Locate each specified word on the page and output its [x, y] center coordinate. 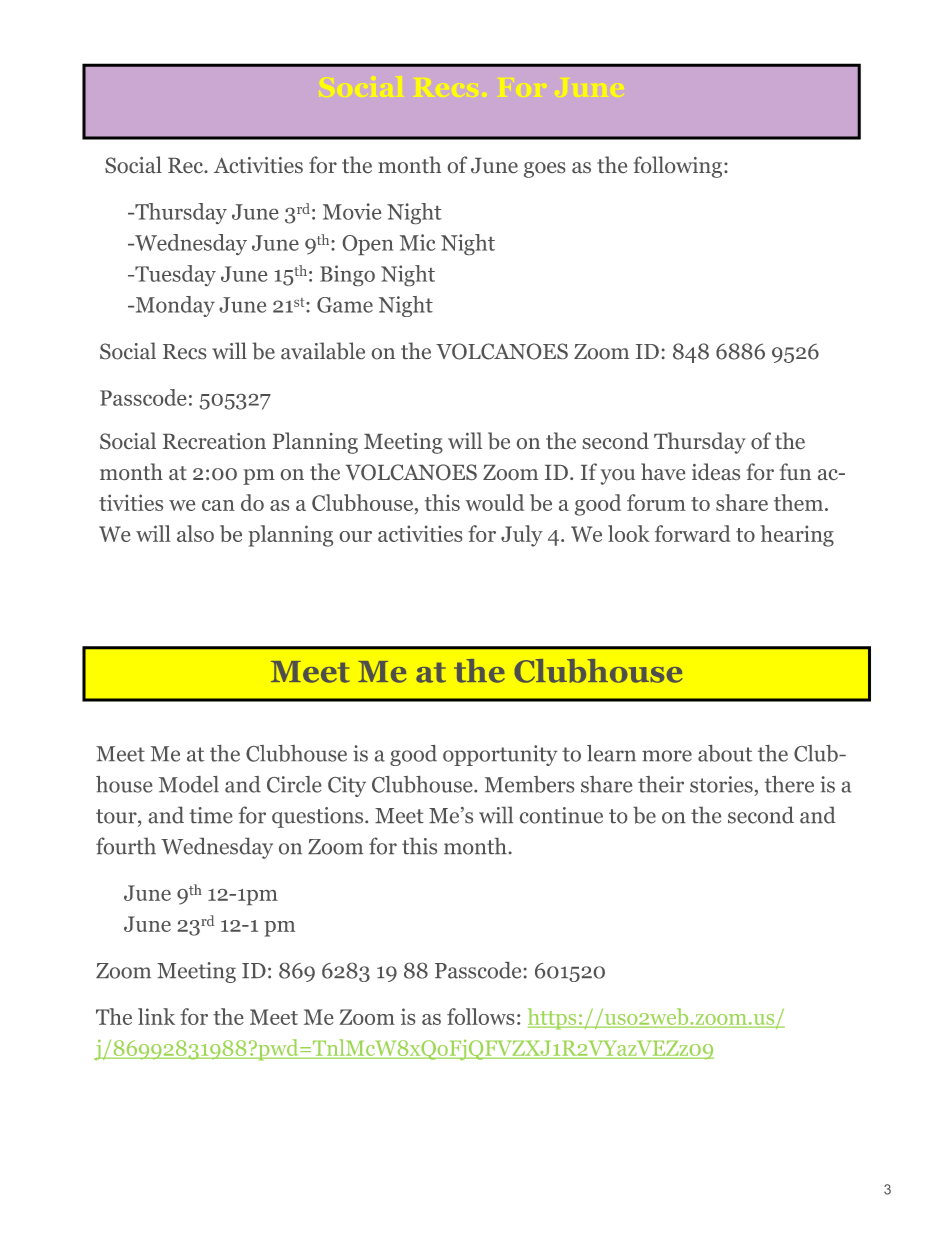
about [725, 753]
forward [692, 533]
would [494, 502]
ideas [716, 471]
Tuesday [174, 275]
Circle [294, 784]
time [211, 815]
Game [345, 305]
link [156, 1016]
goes [544, 170]
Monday [174, 306]
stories [721, 784]
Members [529, 784]
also [195, 533]
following [678, 167]
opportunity [500, 755]
